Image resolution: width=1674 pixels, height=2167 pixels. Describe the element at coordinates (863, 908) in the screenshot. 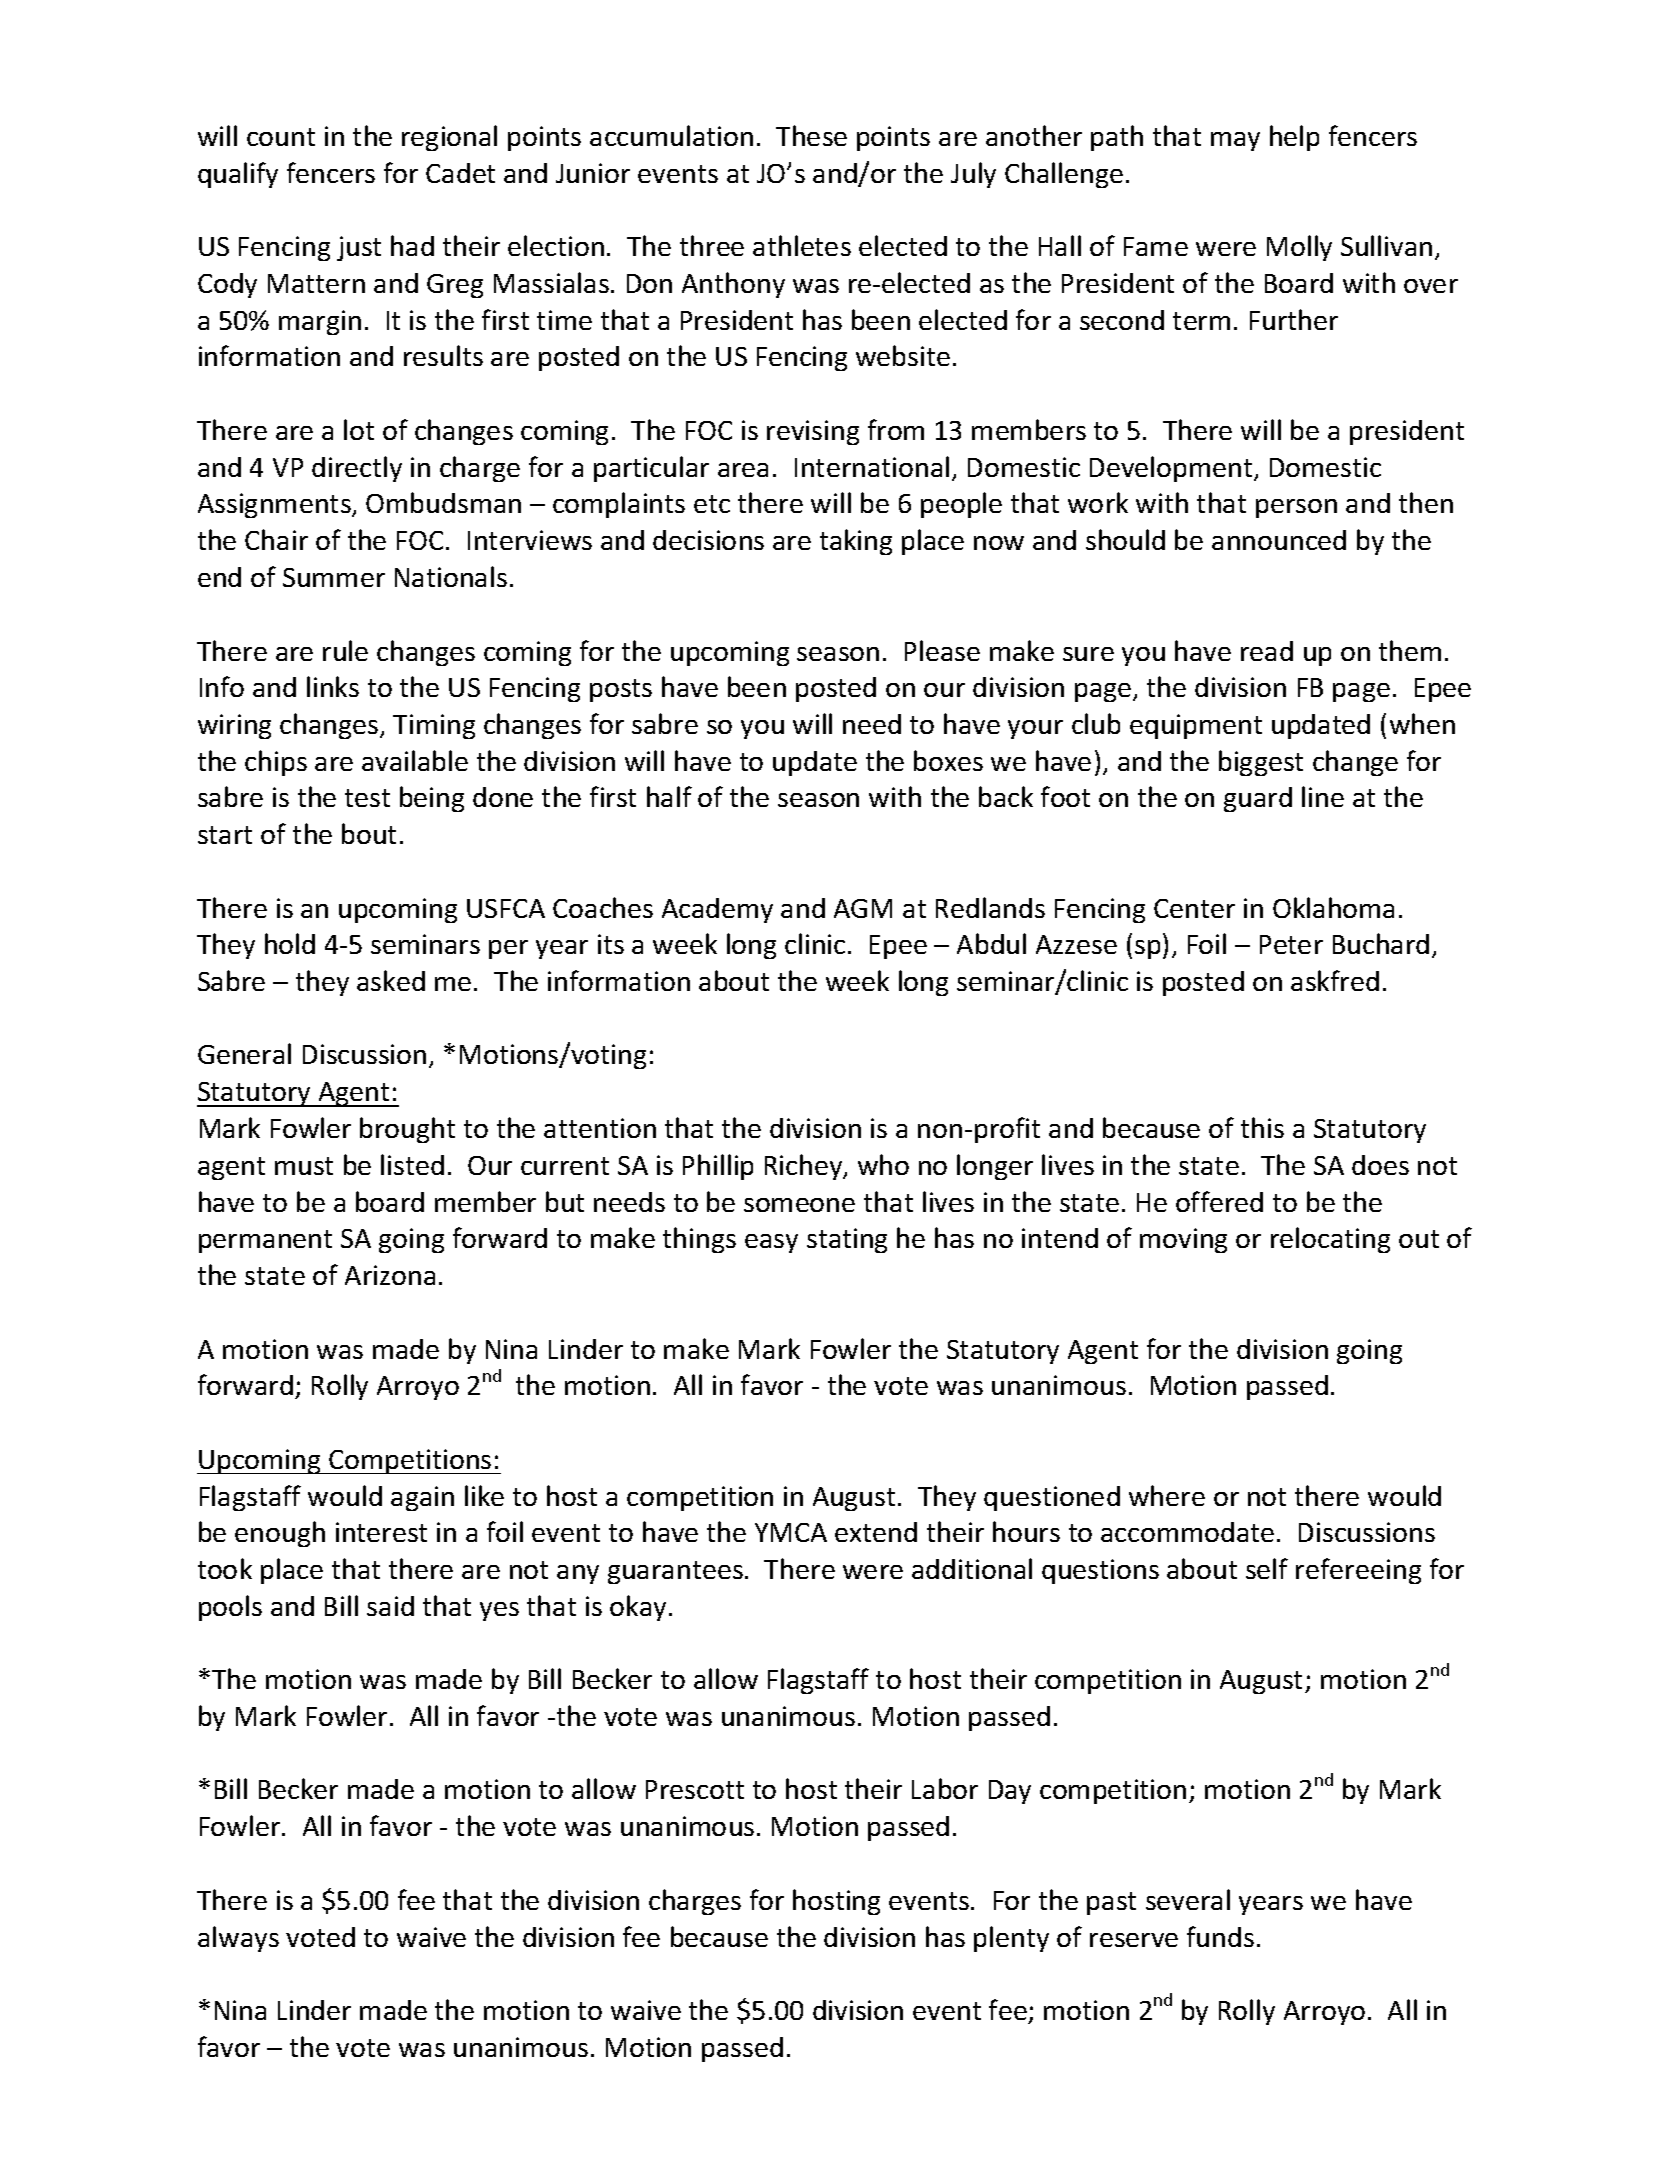

I see `AGM` at that location.
